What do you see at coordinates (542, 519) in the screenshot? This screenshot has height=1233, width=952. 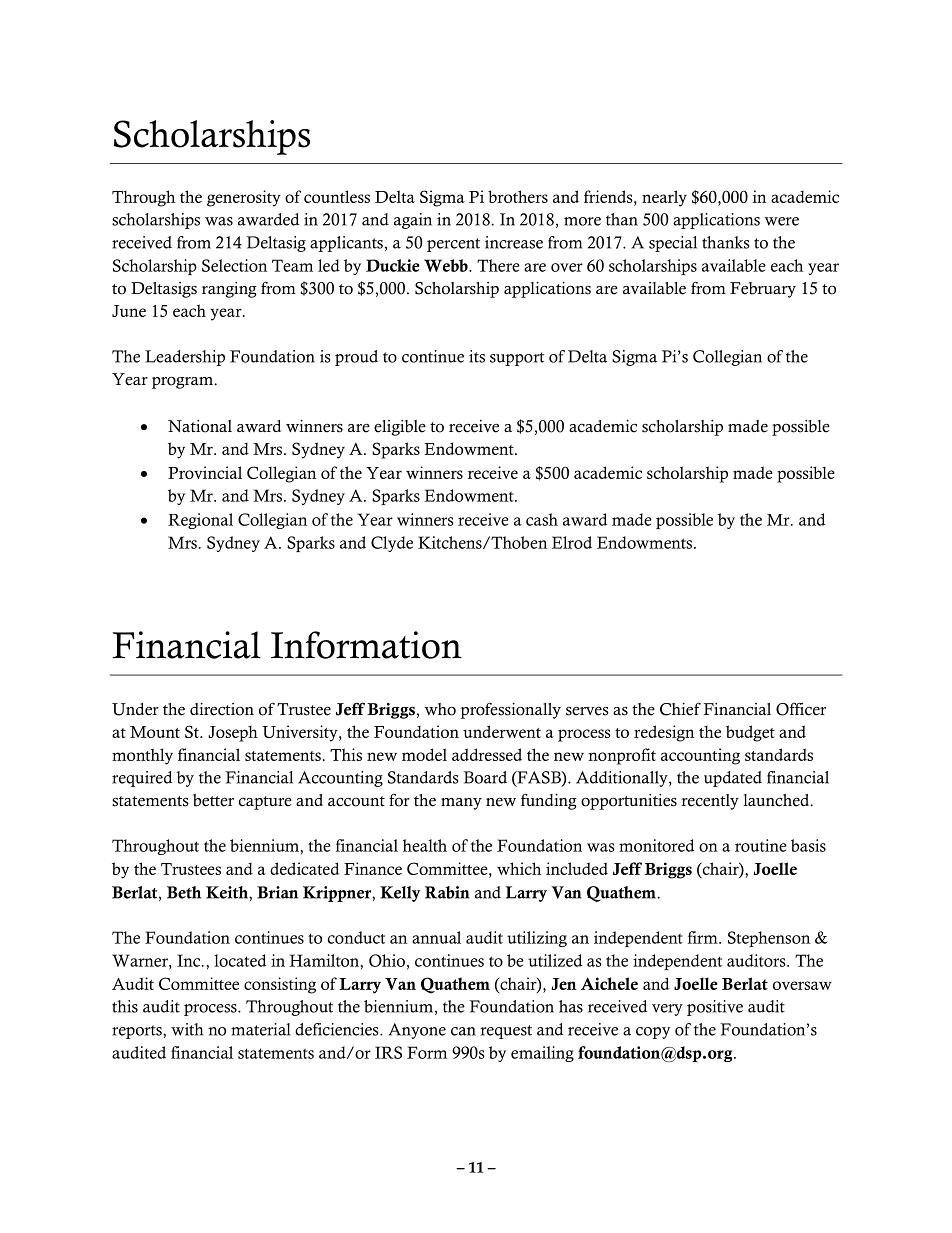 I see `cash` at bounding box center [542, 519].
